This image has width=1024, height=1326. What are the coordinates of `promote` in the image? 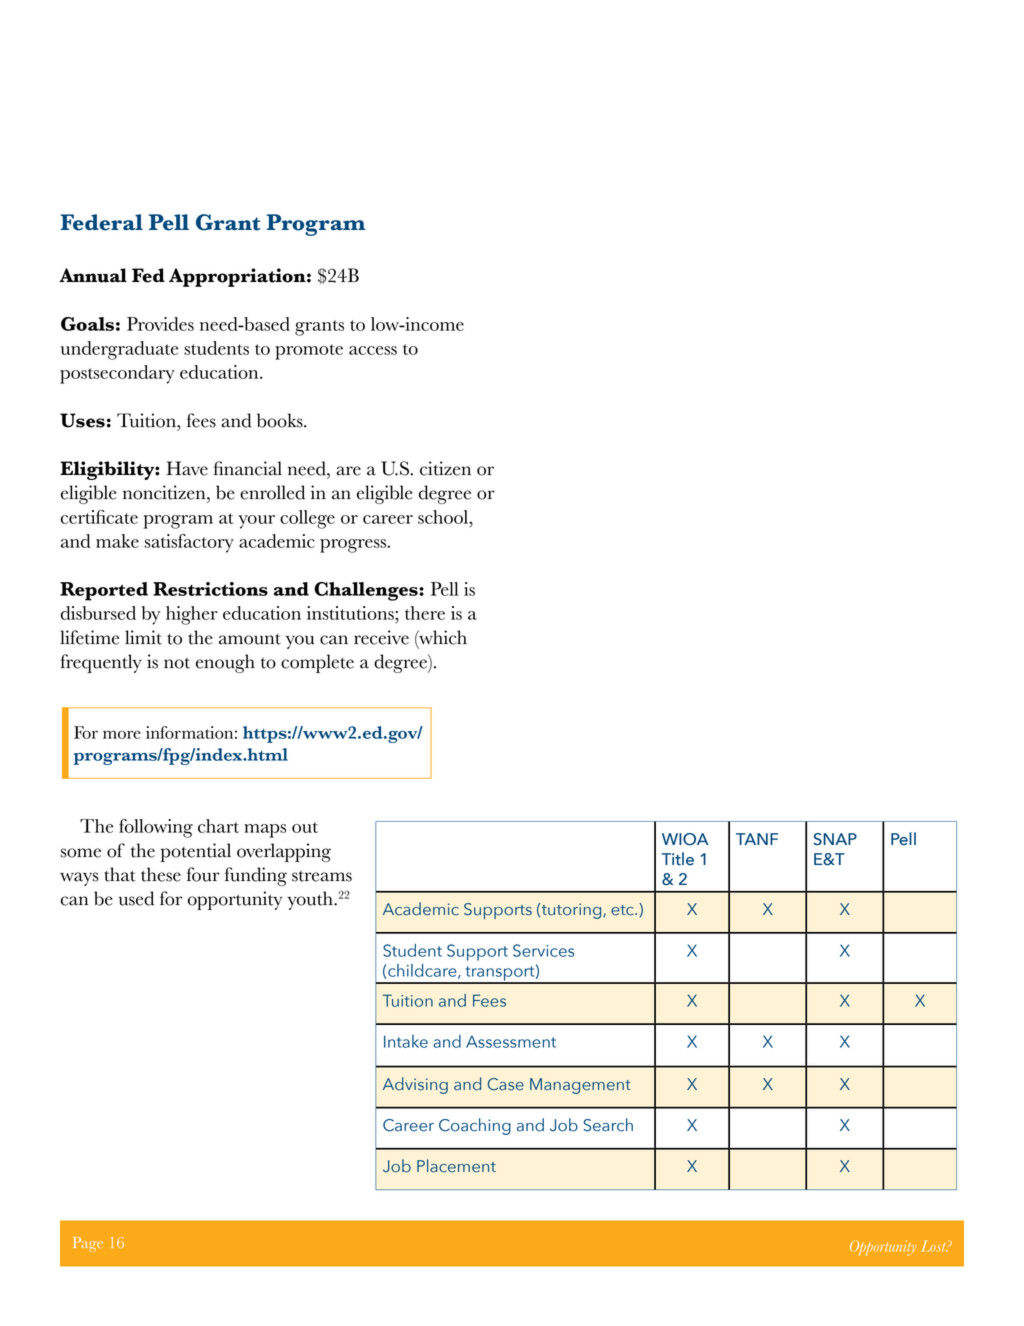 It's located at (309, 352).
